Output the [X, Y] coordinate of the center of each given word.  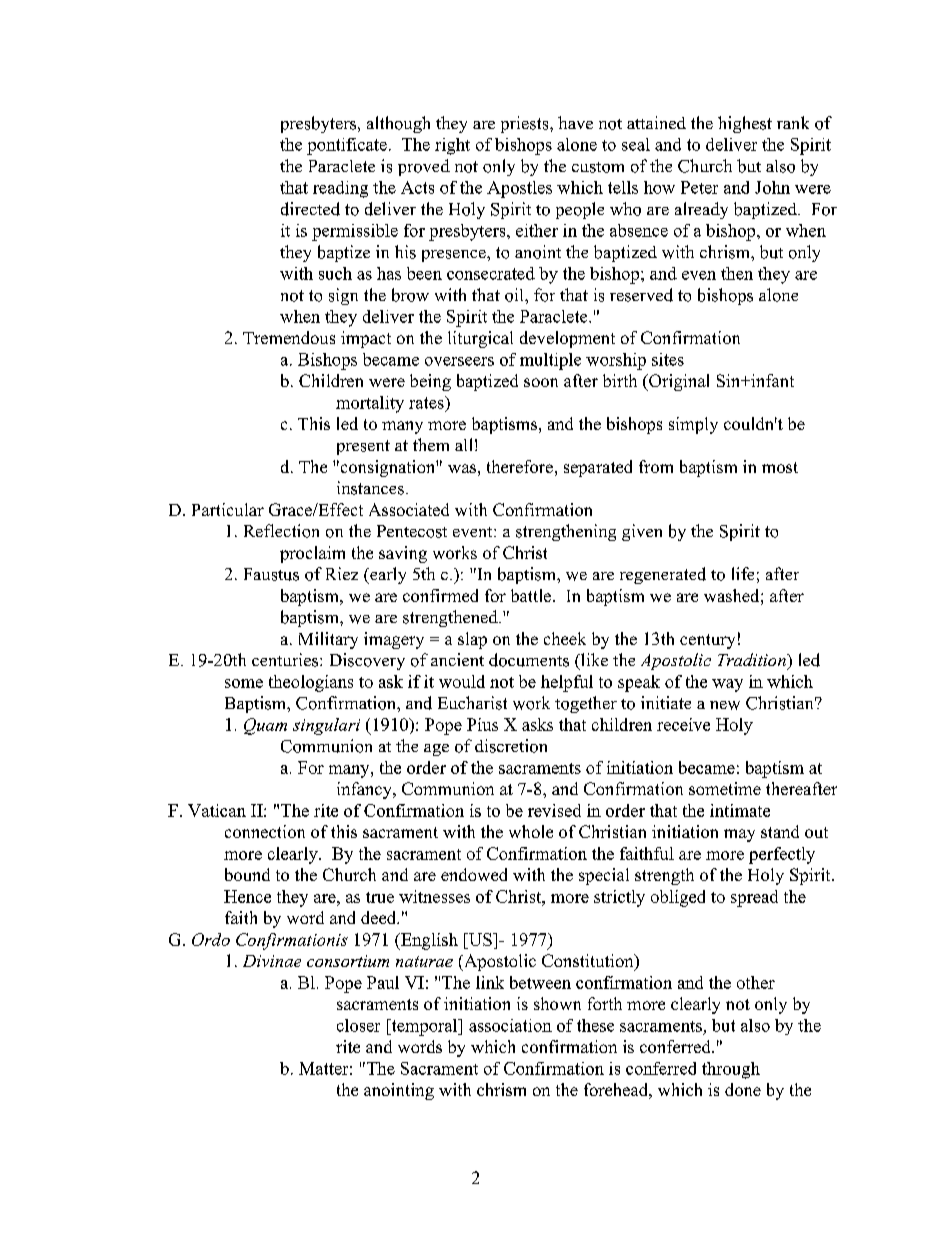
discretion [511, 746]
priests [526, 124]
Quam [265, 726]
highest [745, 124]
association [510, 1025]
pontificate [347, 146]
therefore [520, 466]
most [780, 467]
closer [358, 1025]
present [363, 447]
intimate [740, 810]
